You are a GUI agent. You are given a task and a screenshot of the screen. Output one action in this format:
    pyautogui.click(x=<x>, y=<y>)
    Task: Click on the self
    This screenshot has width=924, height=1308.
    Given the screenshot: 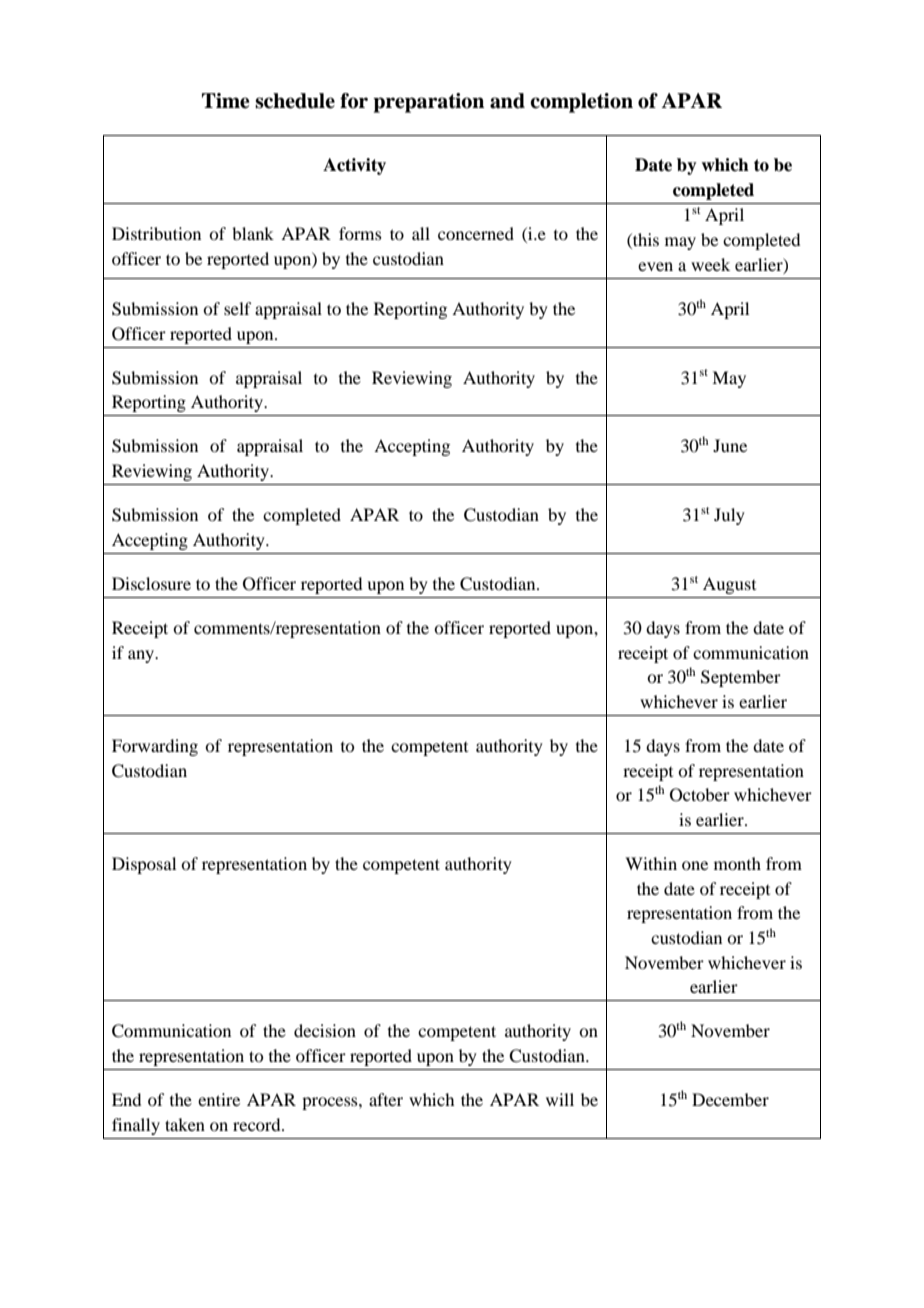 What is the action you would take?
    pyautogui.click(x=237, y=308)
